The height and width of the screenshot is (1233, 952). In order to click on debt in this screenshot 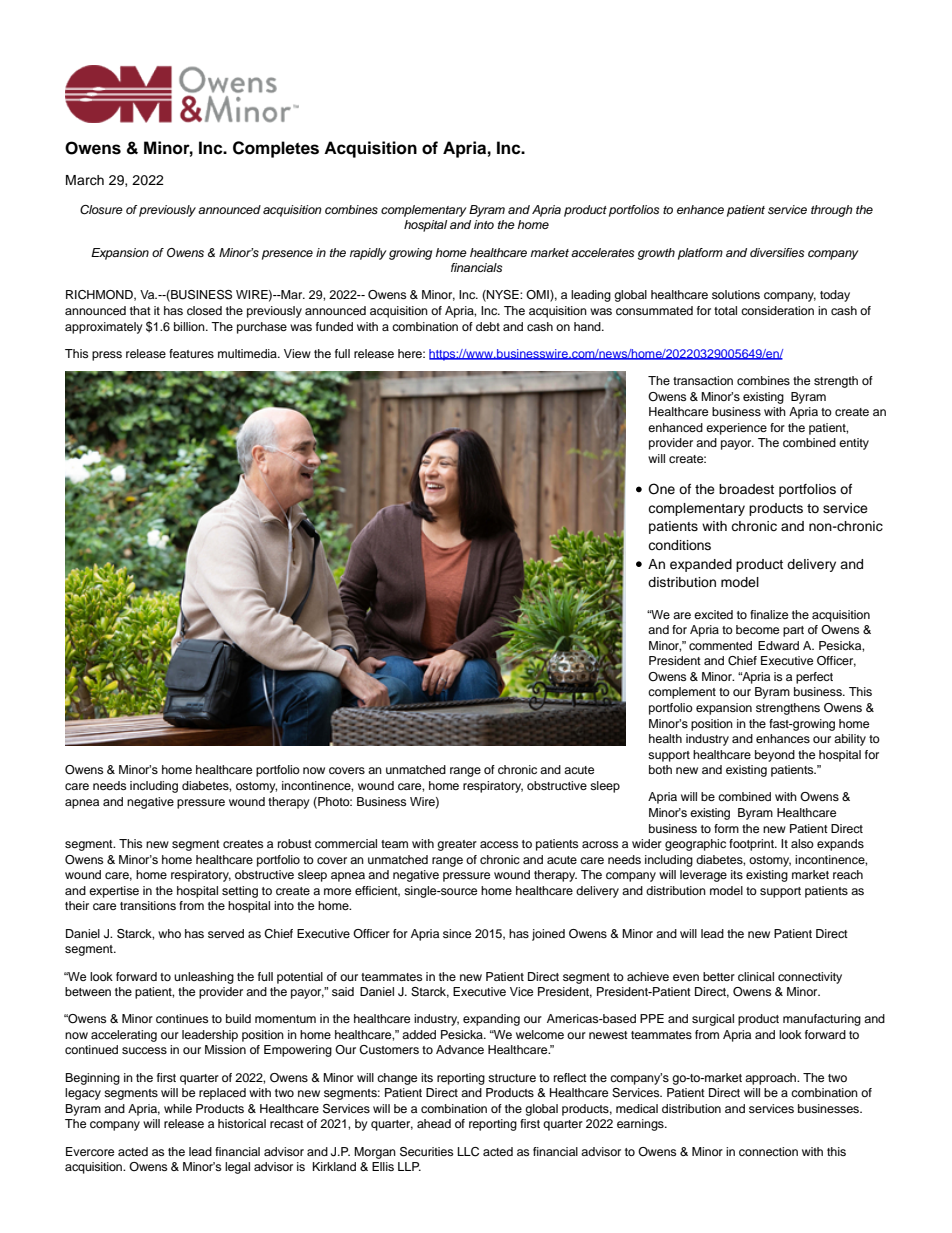, I will do `click(488, 326)`.
